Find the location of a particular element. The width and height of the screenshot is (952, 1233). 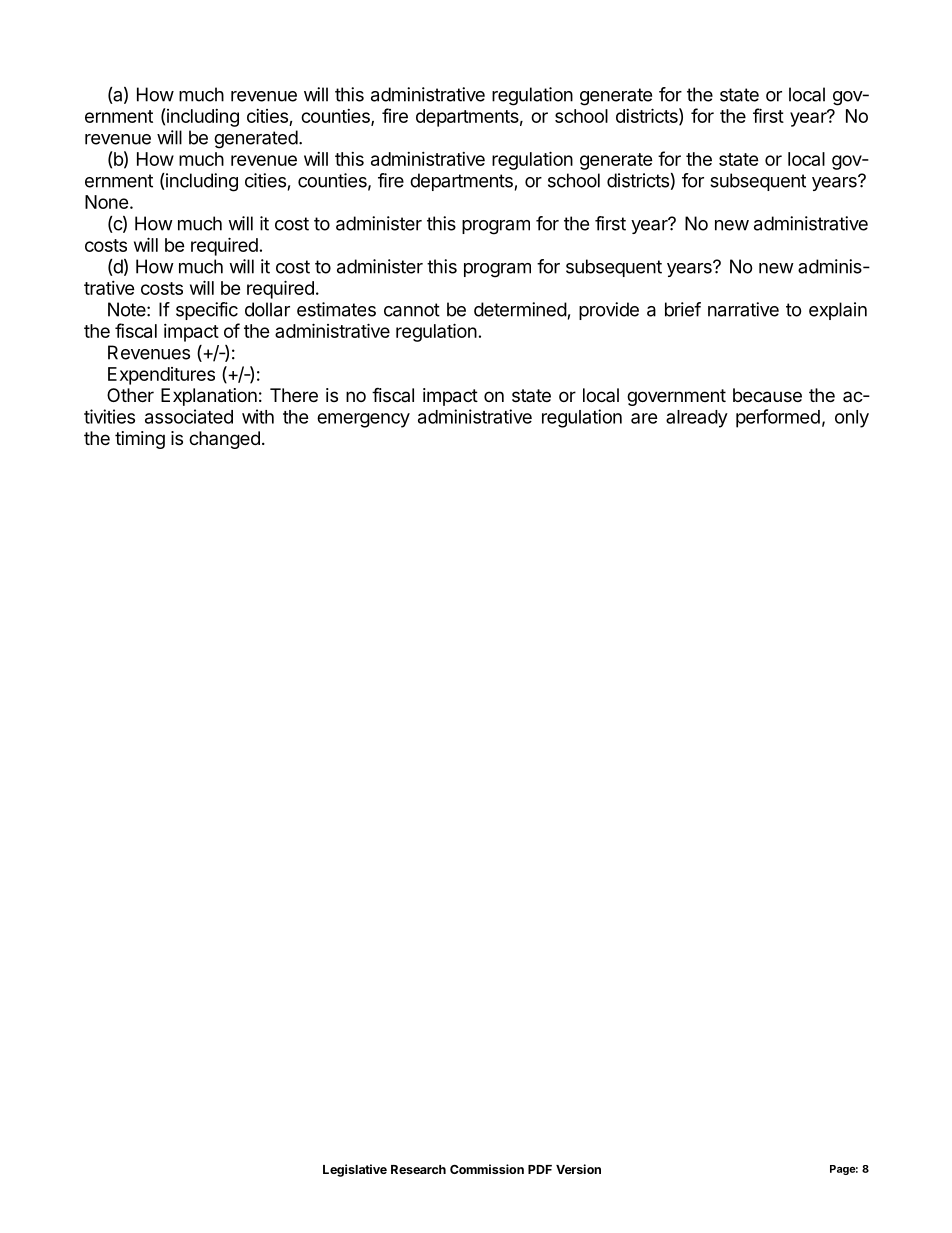

PDF is located at coordinates (540, 1169).
